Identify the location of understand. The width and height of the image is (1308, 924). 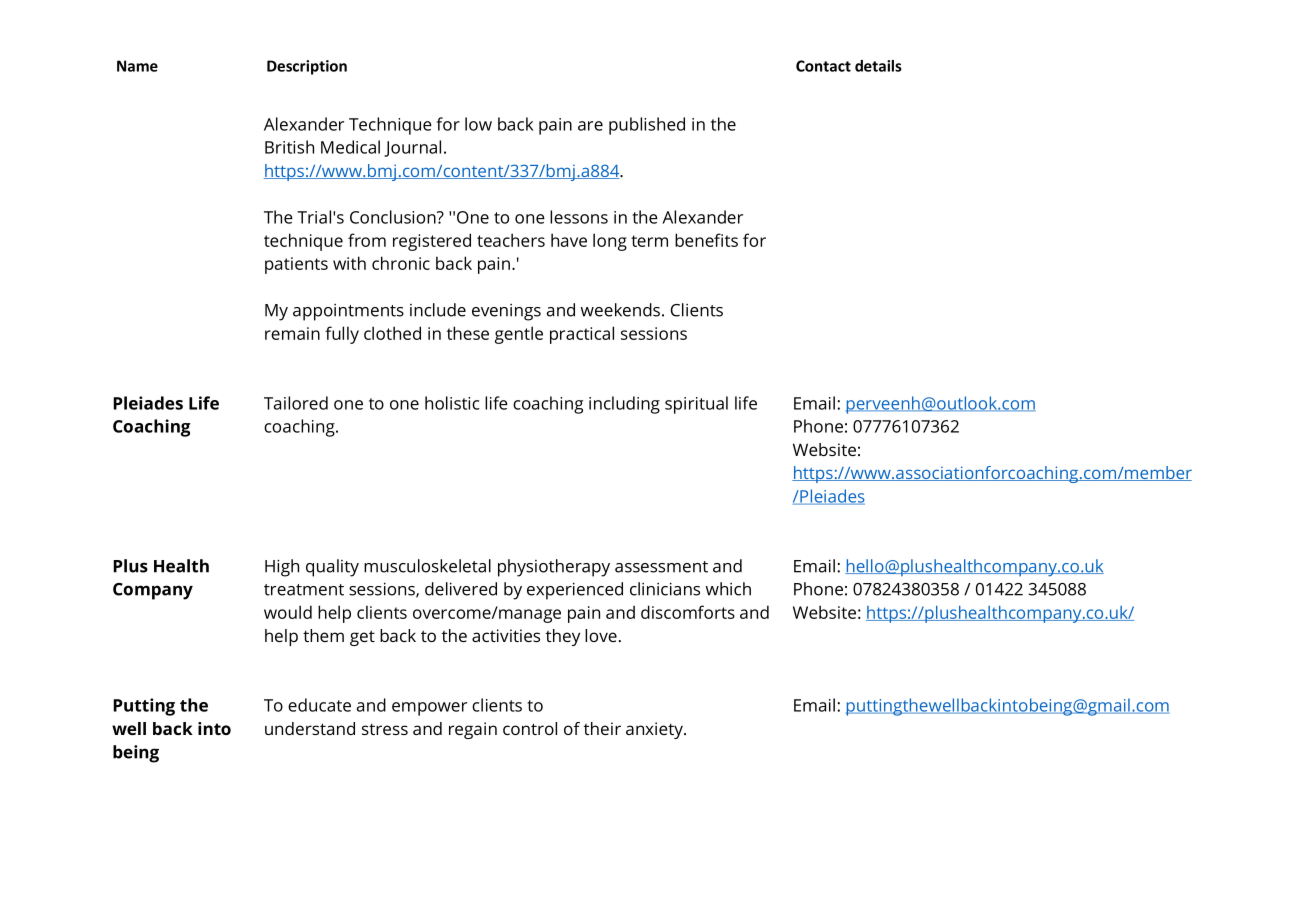
(310, 728).
